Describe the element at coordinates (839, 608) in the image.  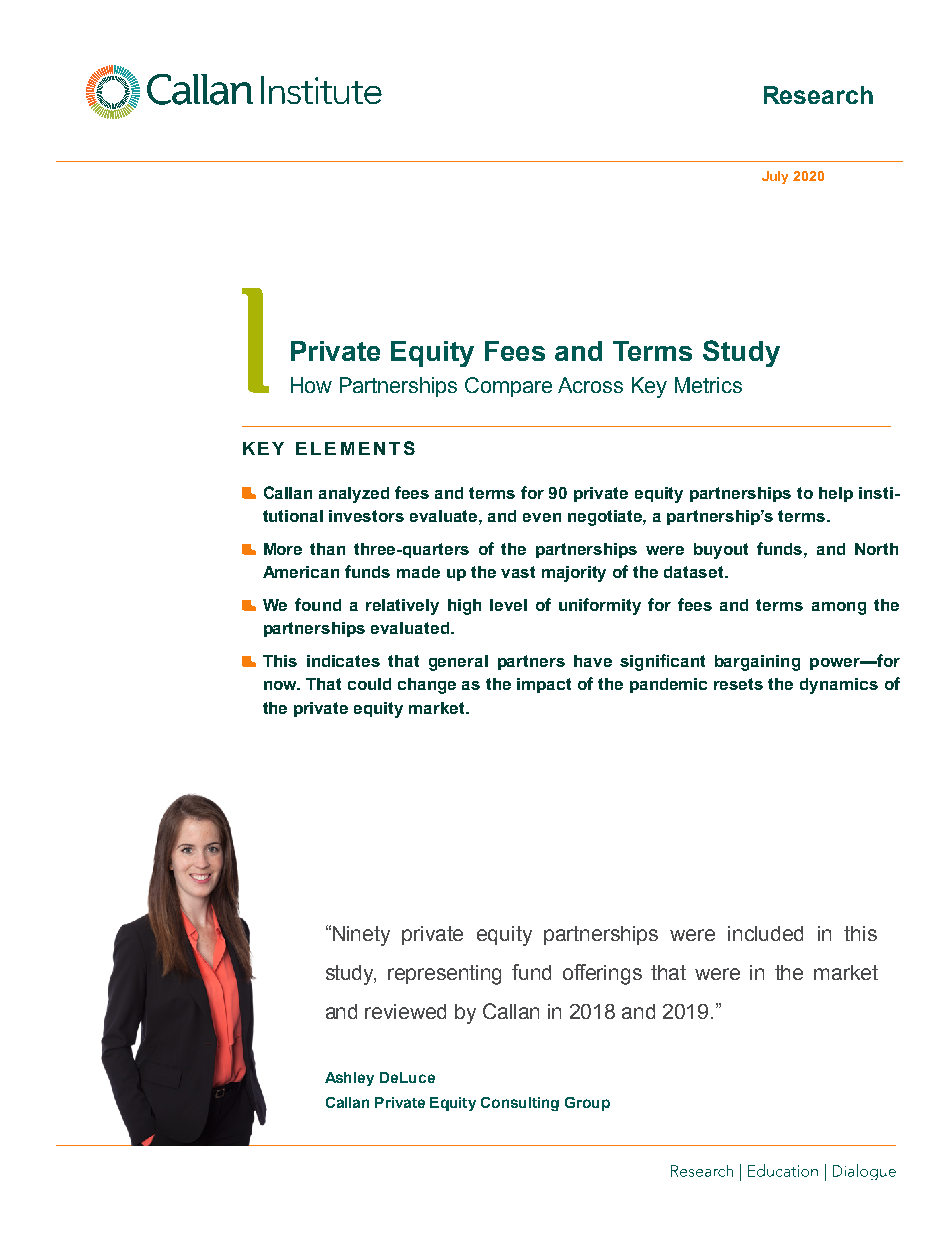
I see `among` at that location.
